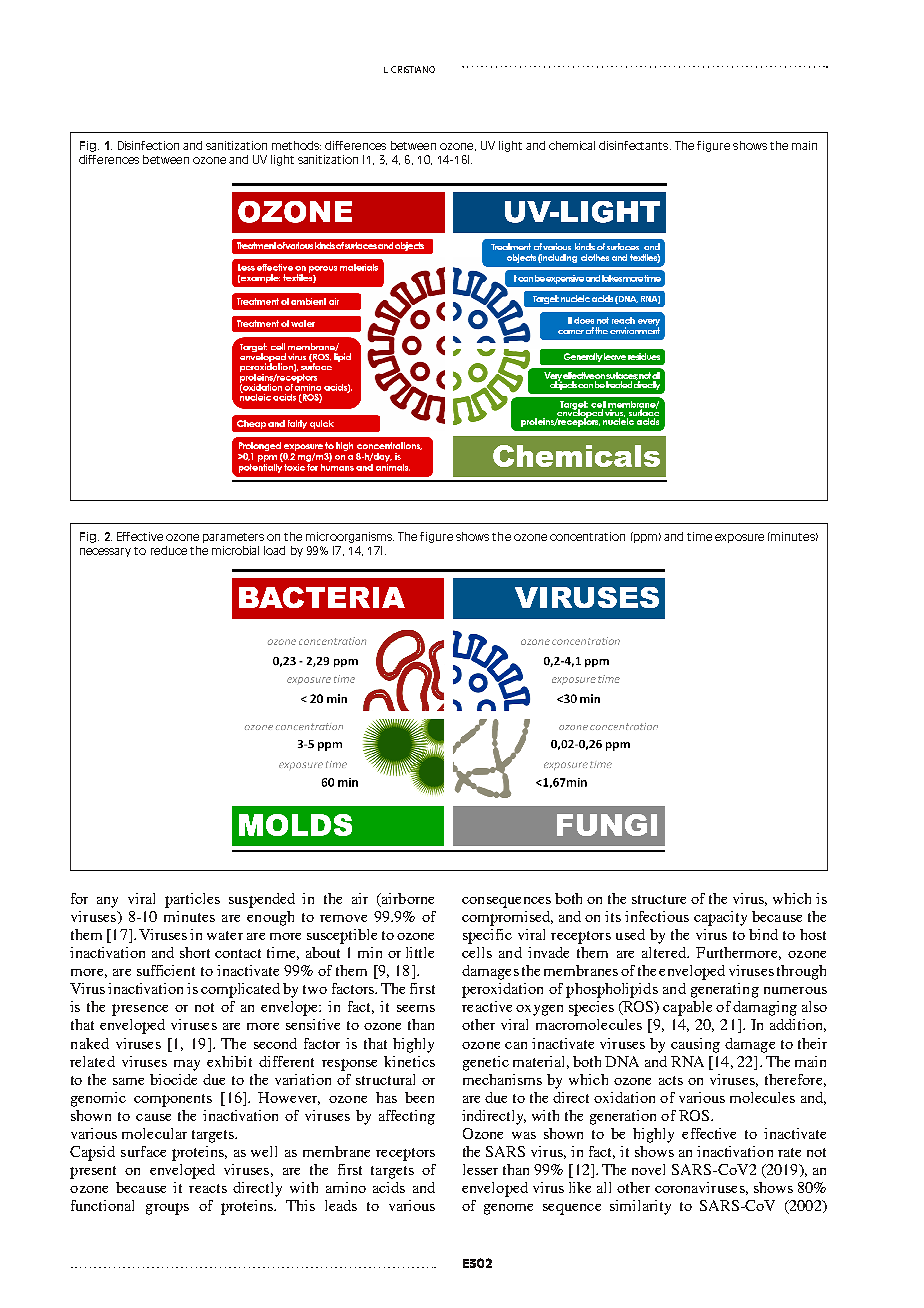 Image resolution: width=924 pixels, height=1308 pixels. Describe the element at coordinates (635, 145) in the document. I see `disinfectants` at that location.
